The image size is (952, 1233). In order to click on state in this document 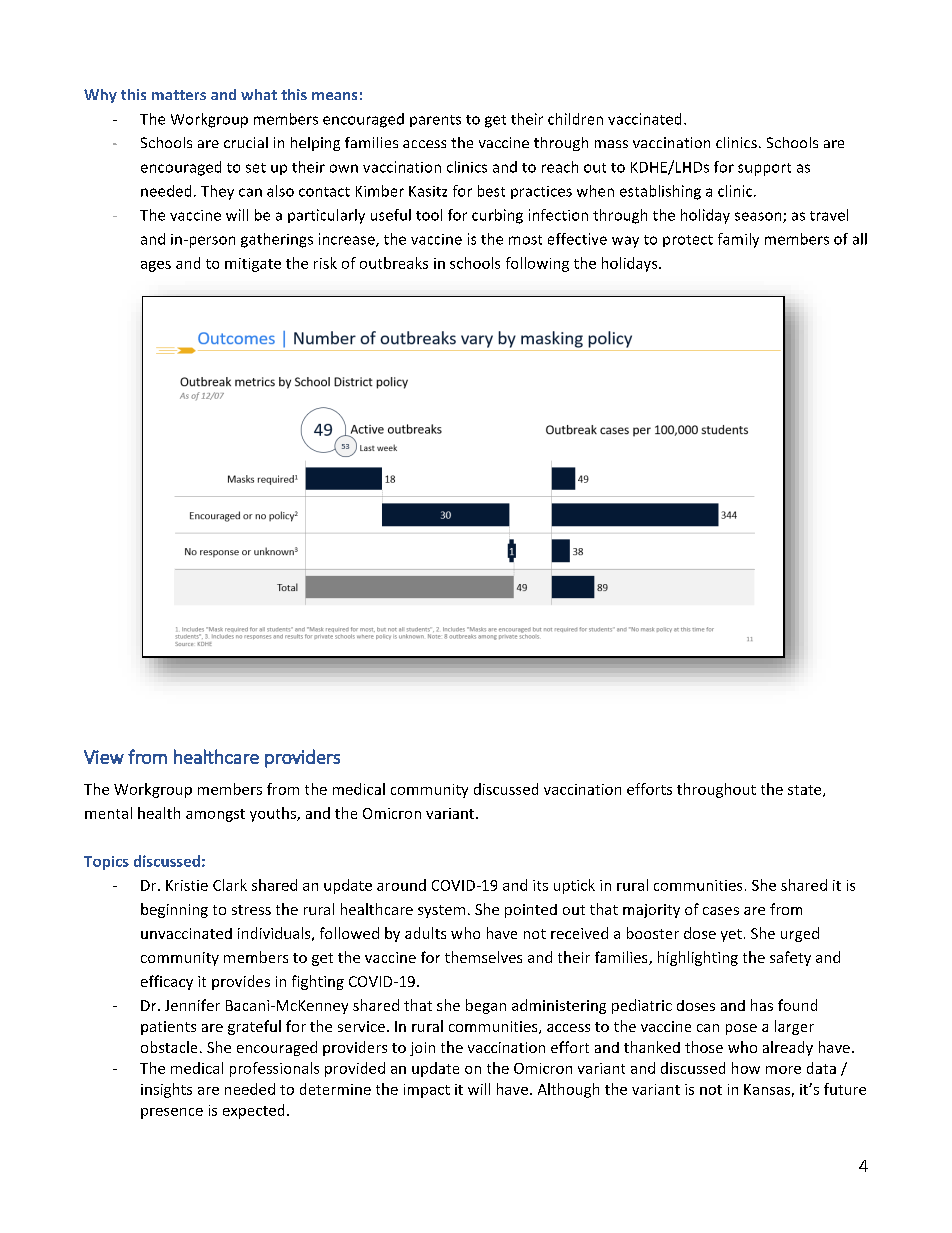, I will do `click(806, 791)`.
